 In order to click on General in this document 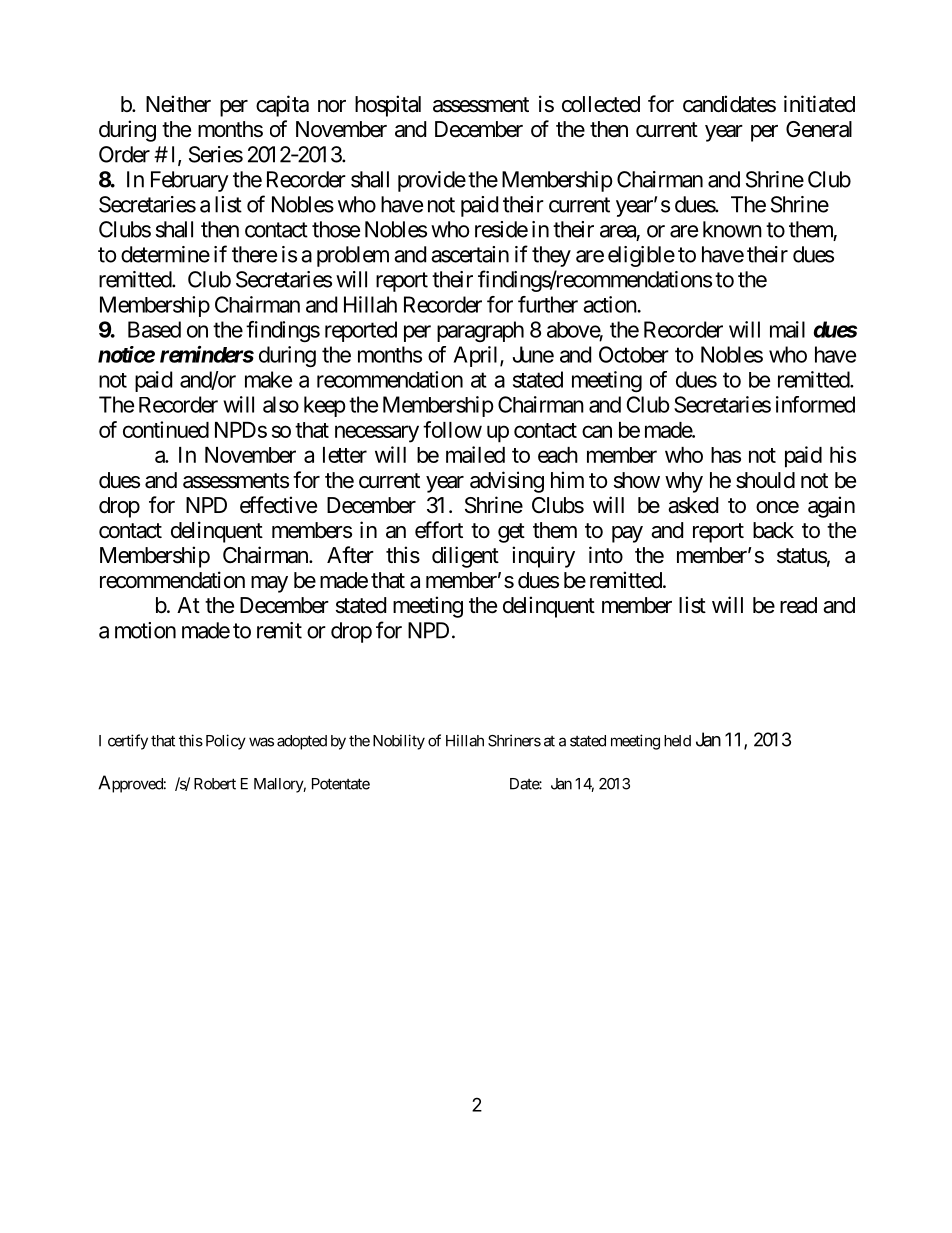, I will do `click(819, 129)`.
